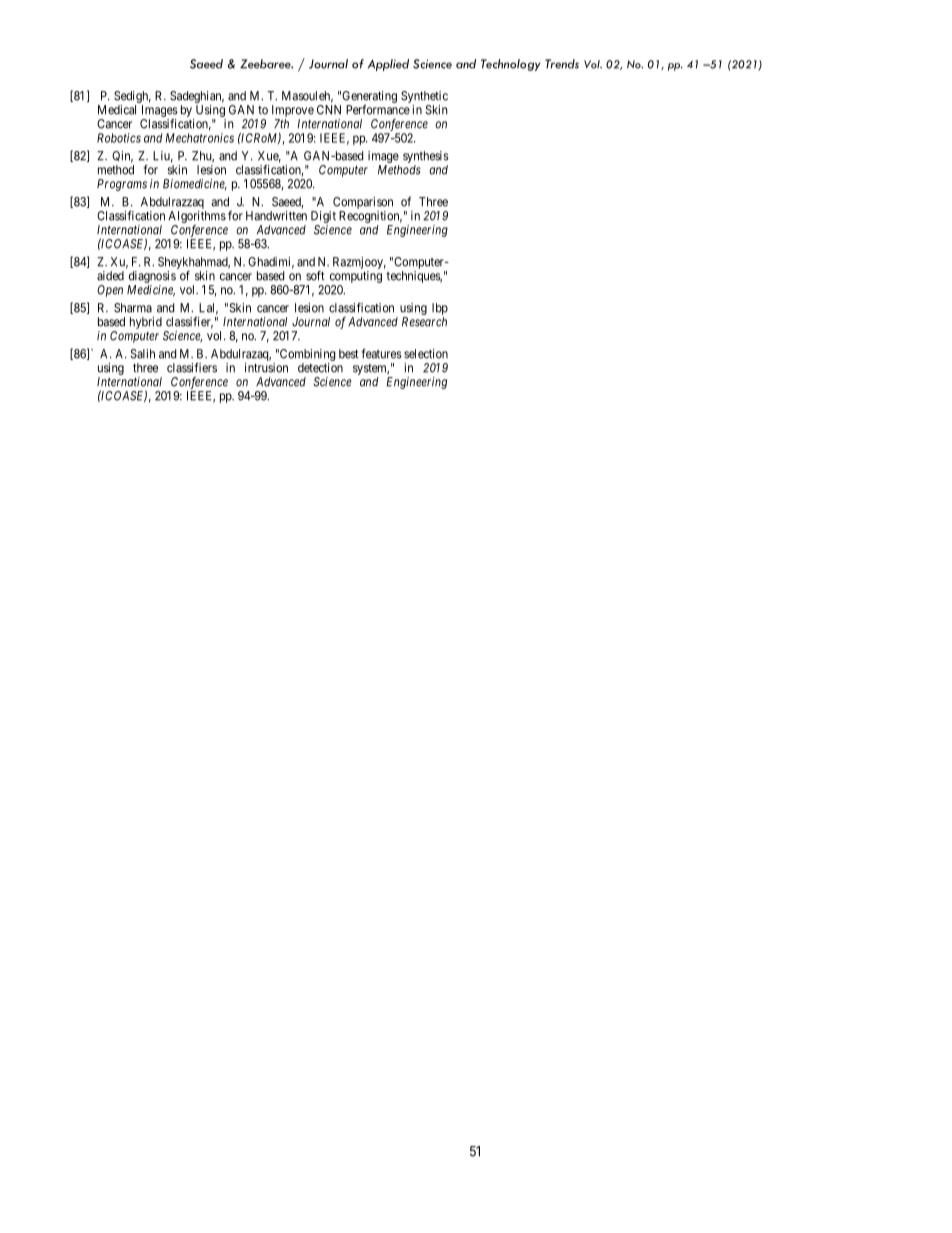 Image resolution: width=952 pixels, height=1233 pixels. What do you see at coordinates (142, 354) in the page?
I see `Salih` at bounding box center [142, 354].
